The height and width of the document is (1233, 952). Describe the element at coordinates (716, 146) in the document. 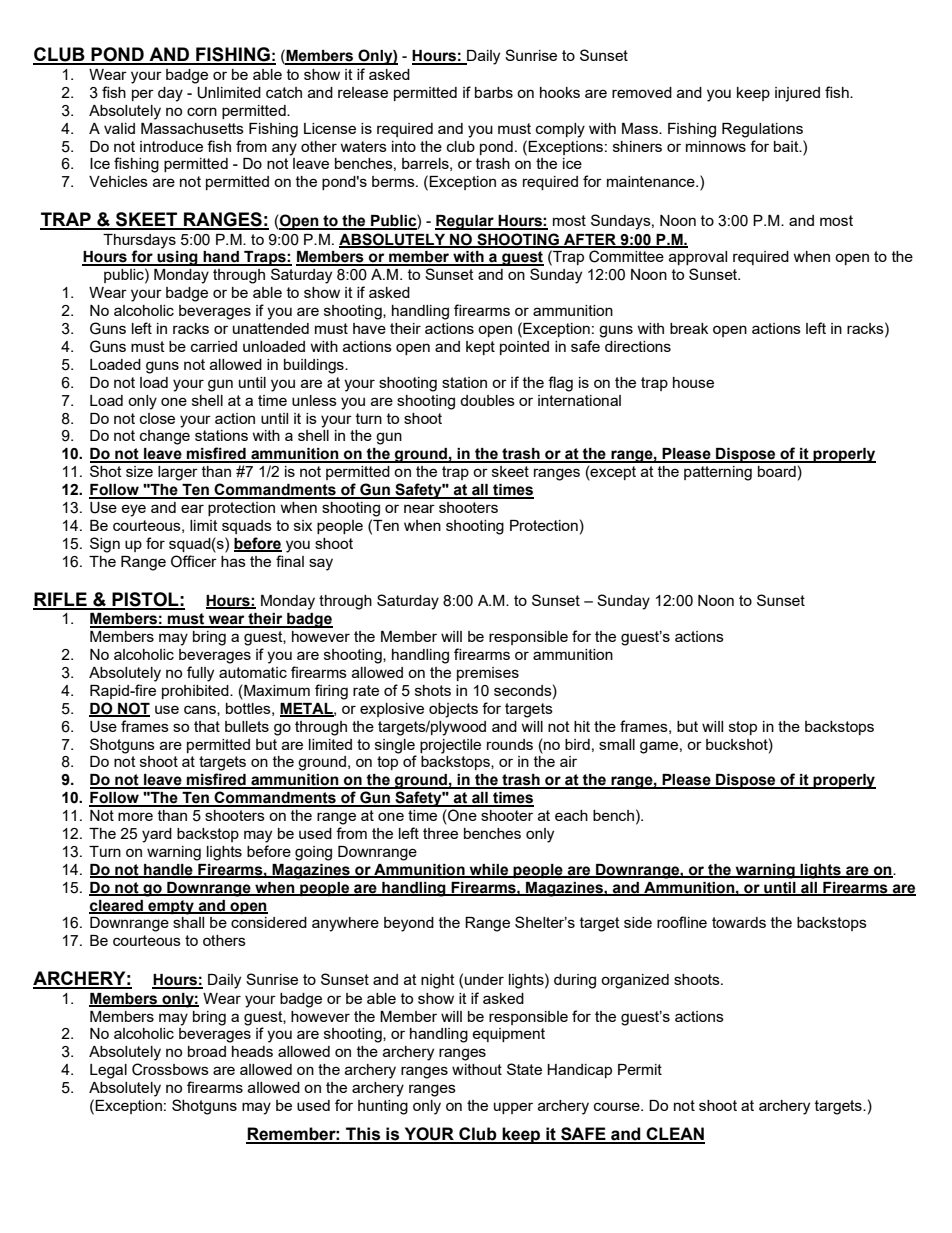

I see `minnows` at that location.
